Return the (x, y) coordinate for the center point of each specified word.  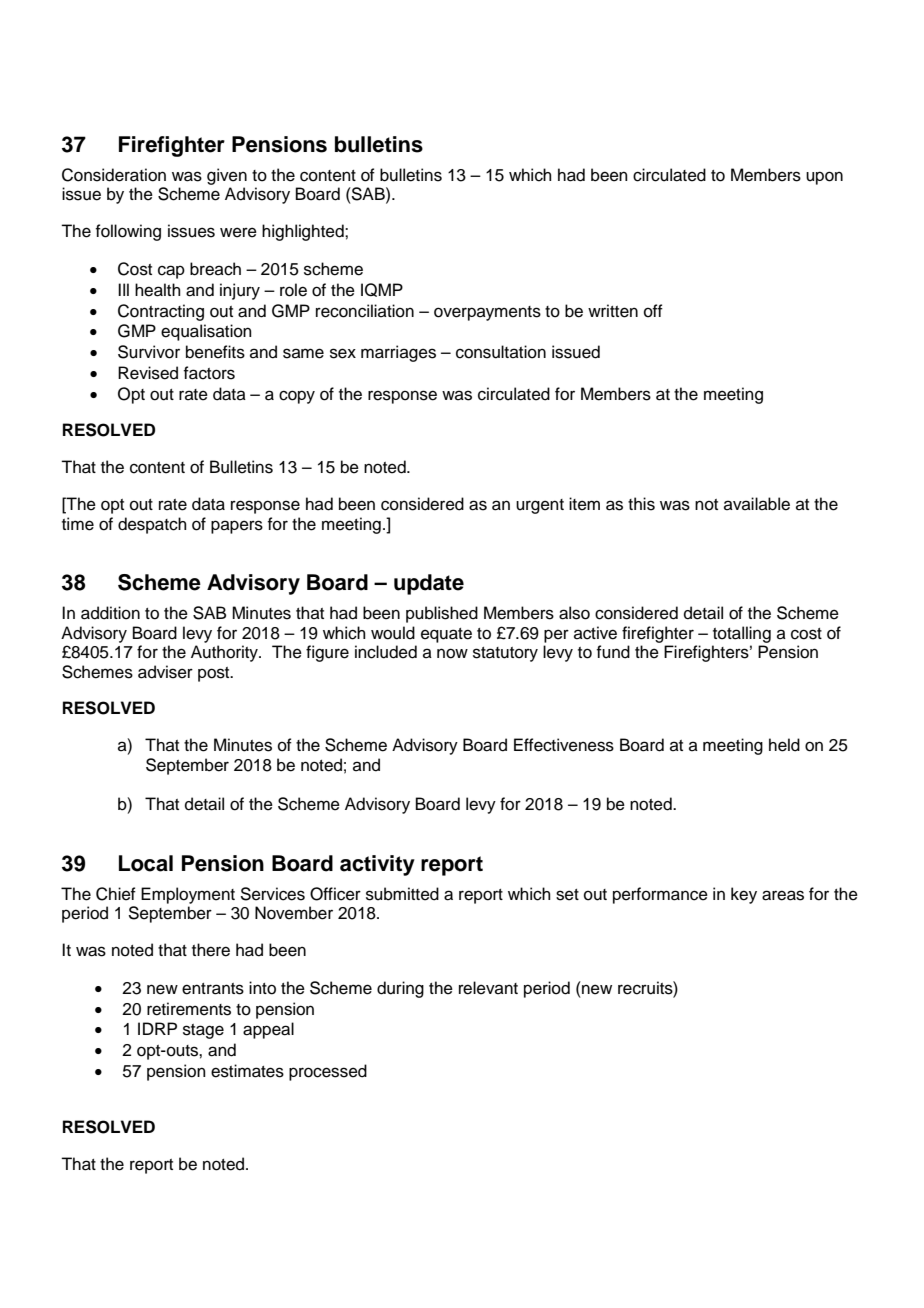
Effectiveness (564, 745)
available (757, 504)
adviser (165, 672)
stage (203, 1031)
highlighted (304, 232)
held (784, 745)
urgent (540, 506)
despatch (152, 525)
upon (824, 178)
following (128, 232)
